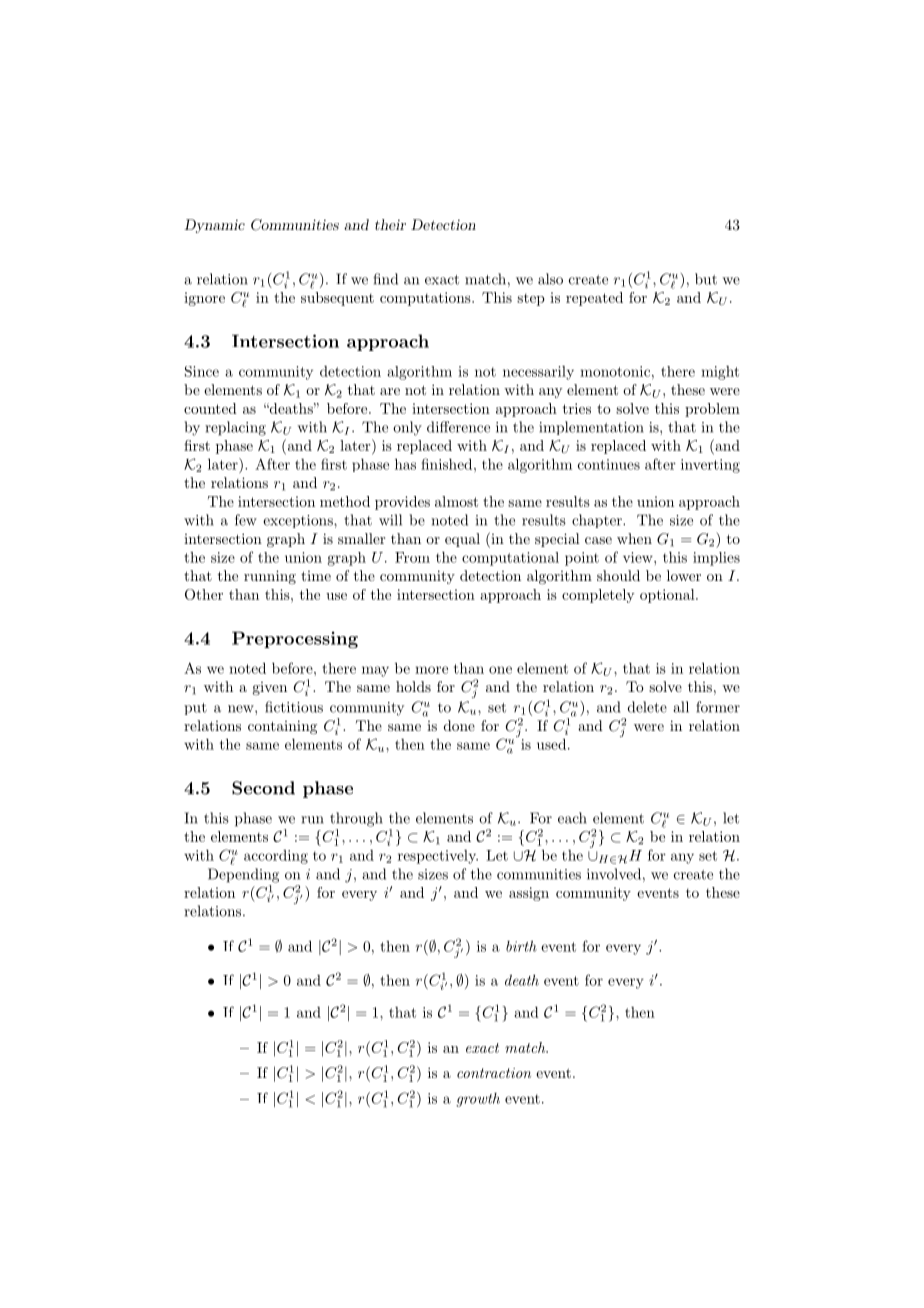  Describe the element at coordinates (446, 464) in the page. I see `finished` at that location.
